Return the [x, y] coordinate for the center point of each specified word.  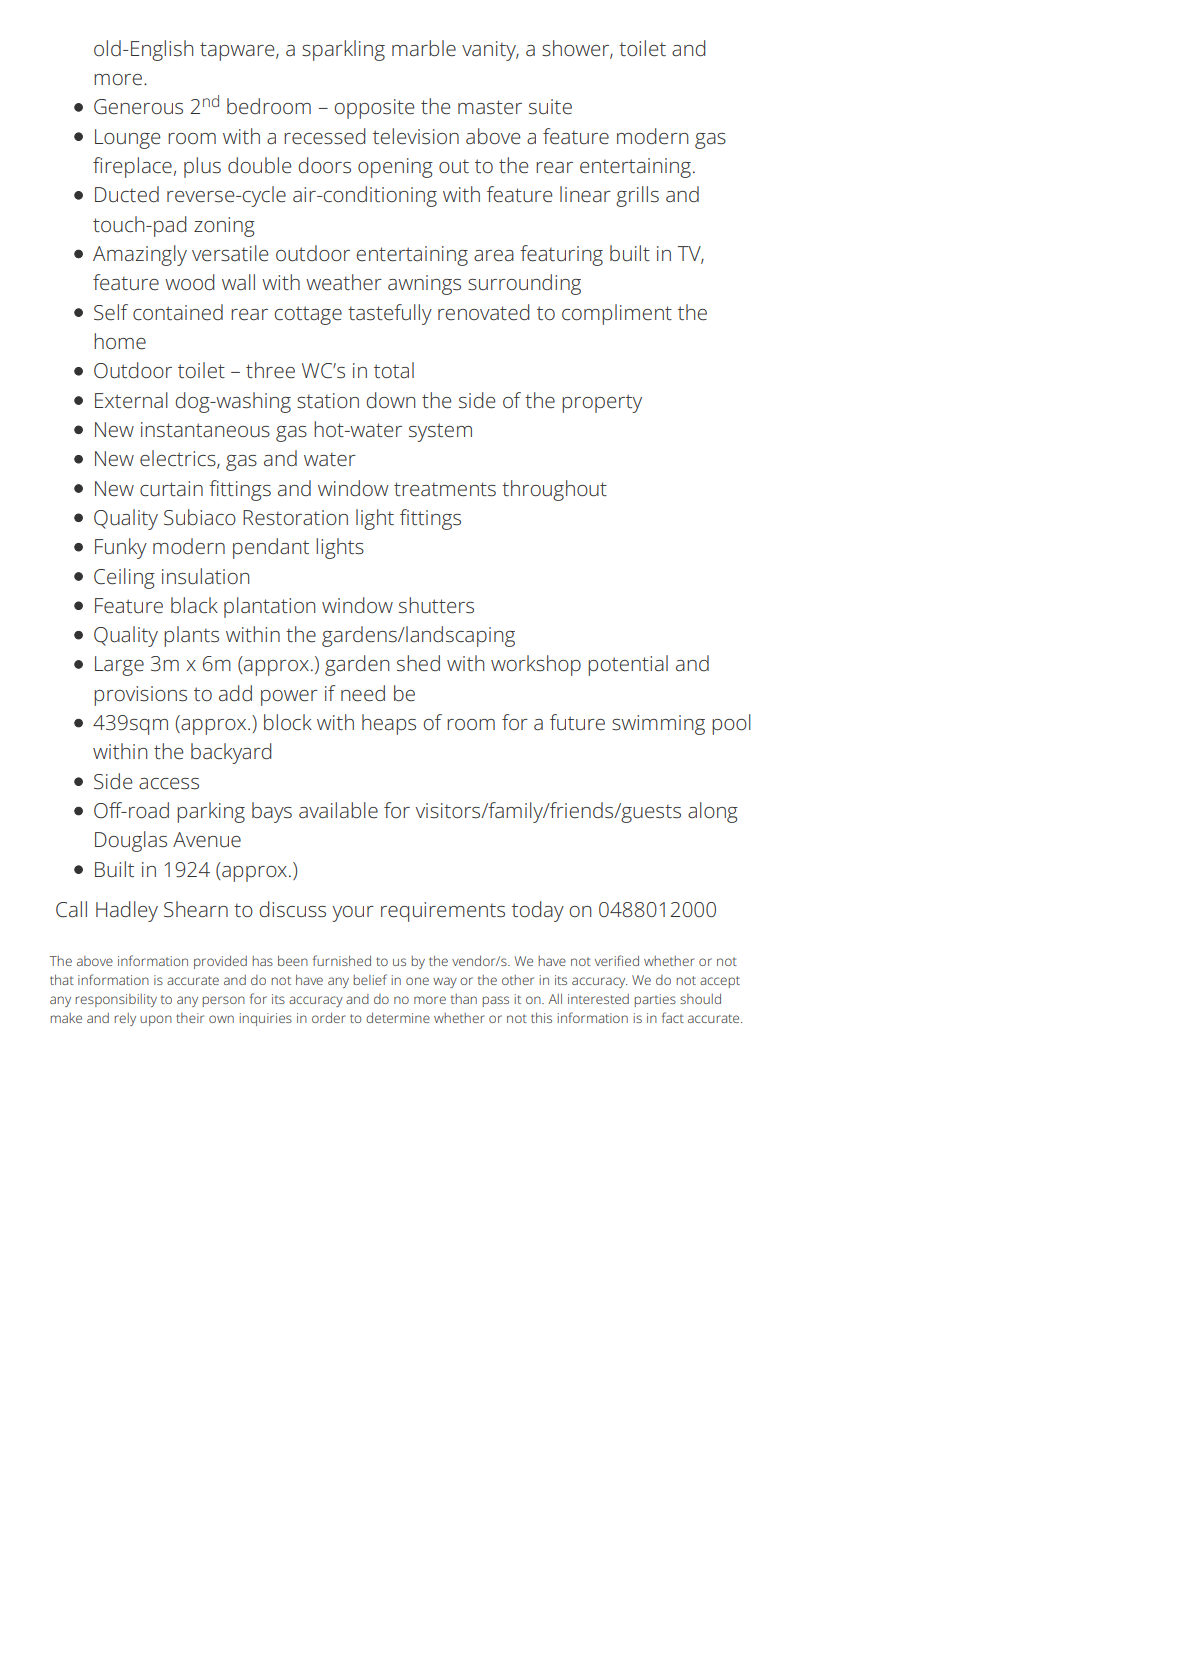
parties [655, 1000]
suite [550, 107]
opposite [374, 109]
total [394, 370]
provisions [140, 696]
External [131, 400]
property [602, 403]
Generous [138, 107]
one [417, 981]
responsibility [116, 1000]
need [363, 693]
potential [628, 665]
